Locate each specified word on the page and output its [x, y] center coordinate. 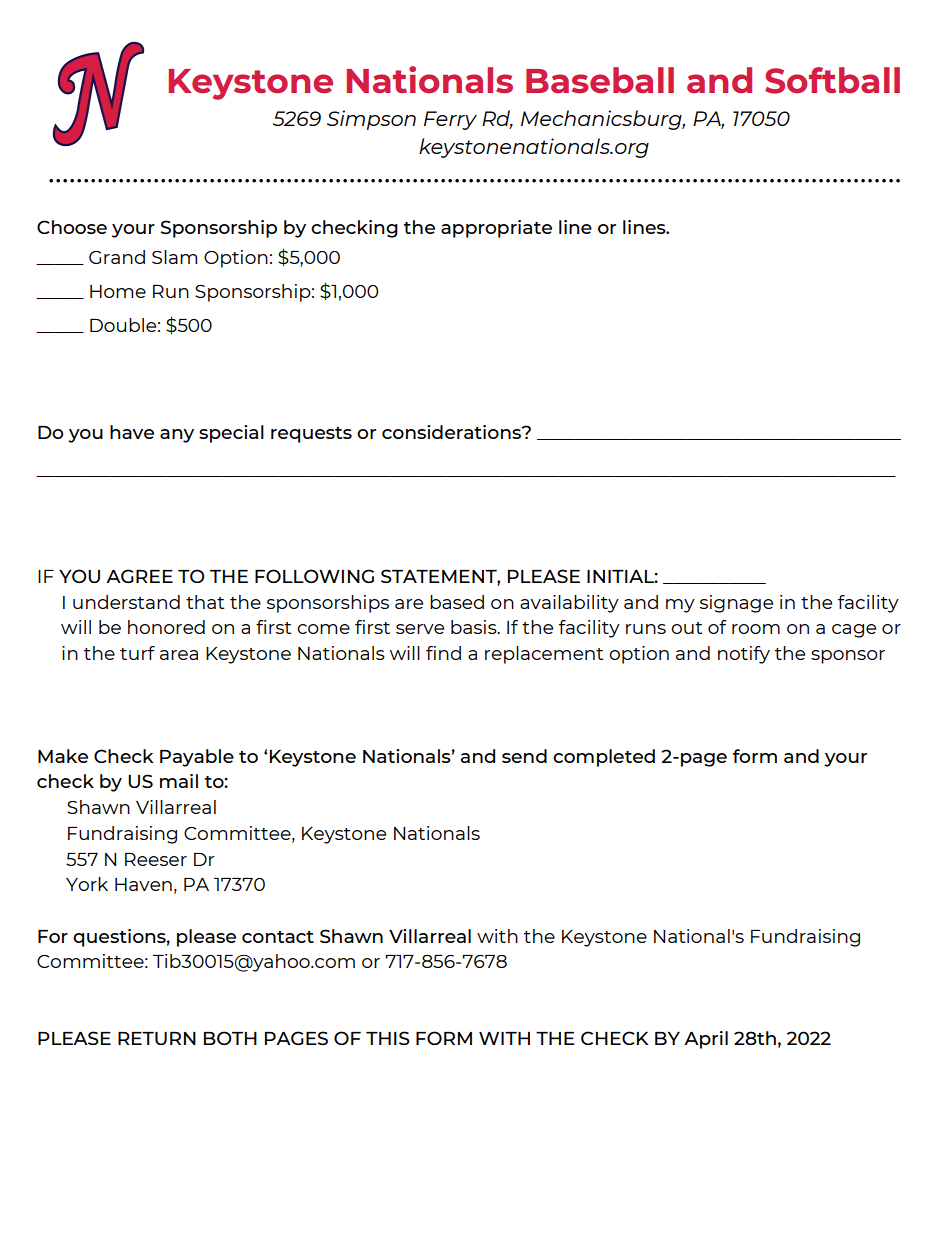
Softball [832, 80]
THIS [388, 1038]
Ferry [450, 120]
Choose [72, 227]
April [706, 1040]
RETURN [157, 1038]
